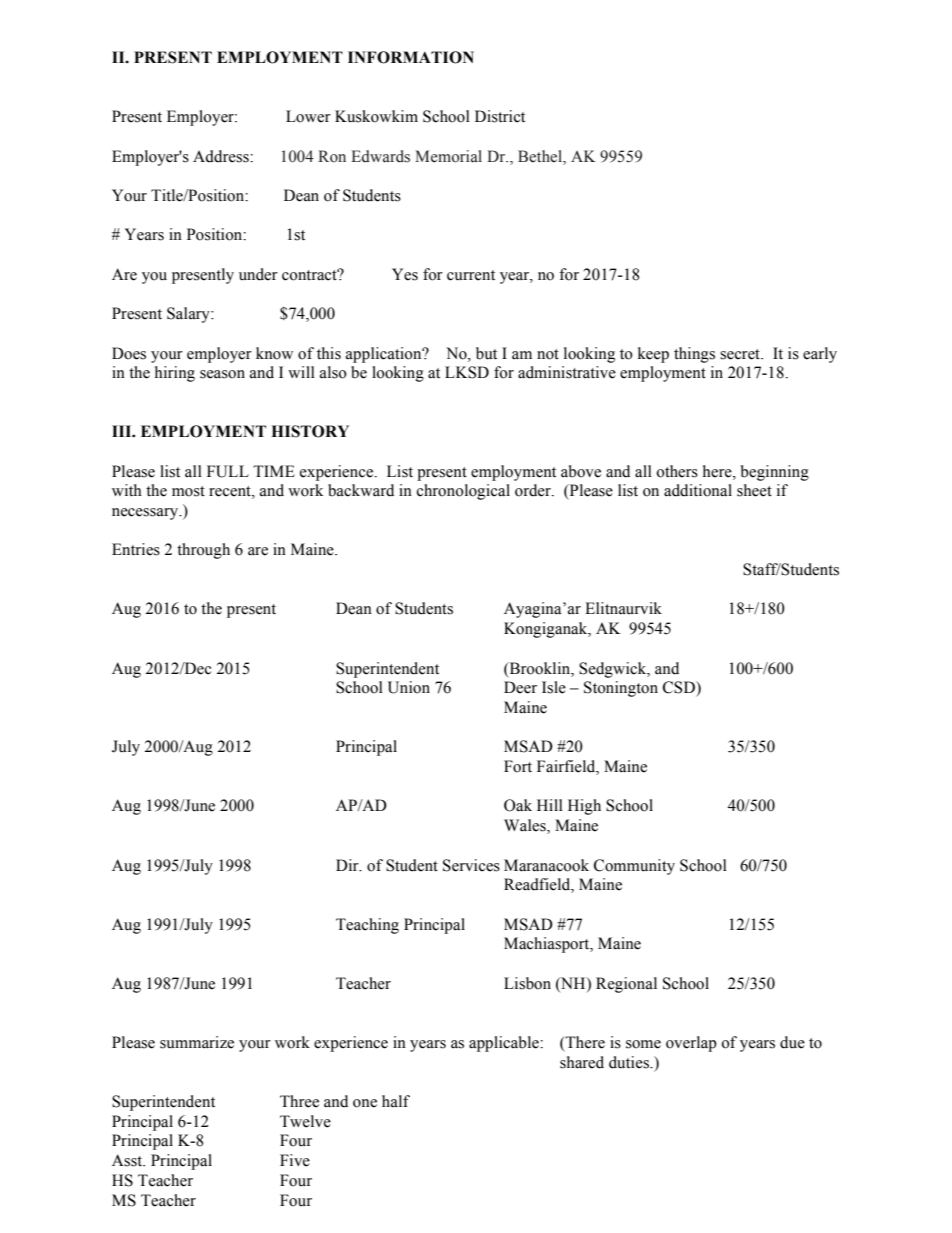 This screenshot has width=952, height=1233. Describe the element at coordinates (222, 156) in the screenshot. I see `Address` at that location.
